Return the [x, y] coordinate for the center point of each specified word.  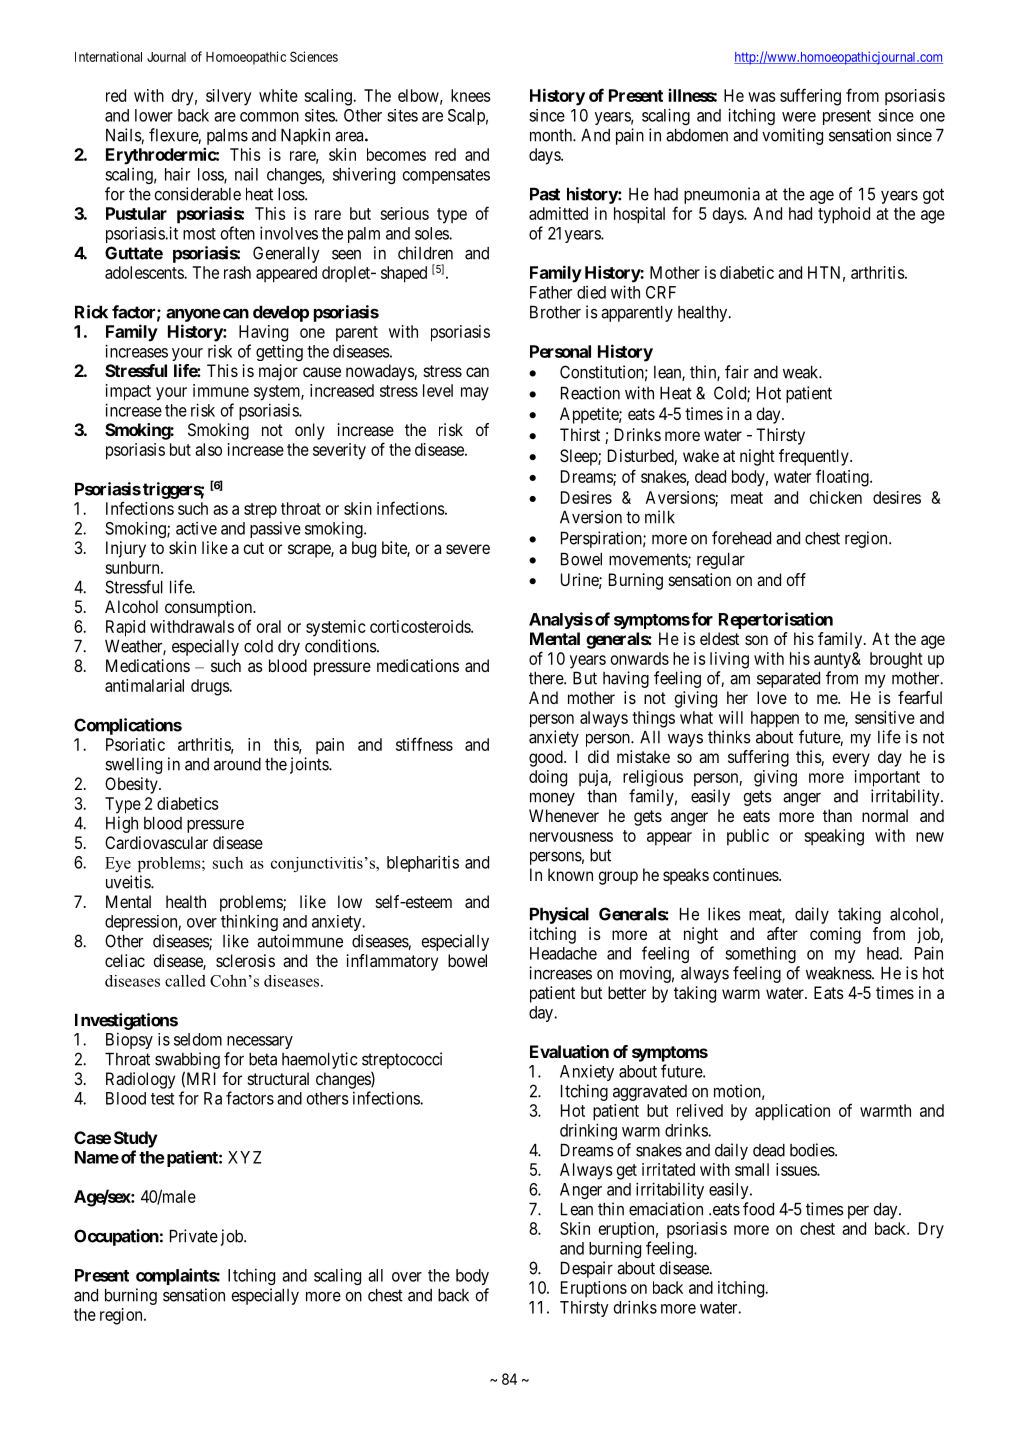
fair [737, 372]
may [475, 394]
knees [471, 95]
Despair [587, 1269]
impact [128, 392]
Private [194, 1236]
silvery [228, 97]
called [185, 980]
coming [835, 935]
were [799, 117]
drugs [210, 687]
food [758, 1209]
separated [788, 679]
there [547, 678]
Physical [559, 915]
